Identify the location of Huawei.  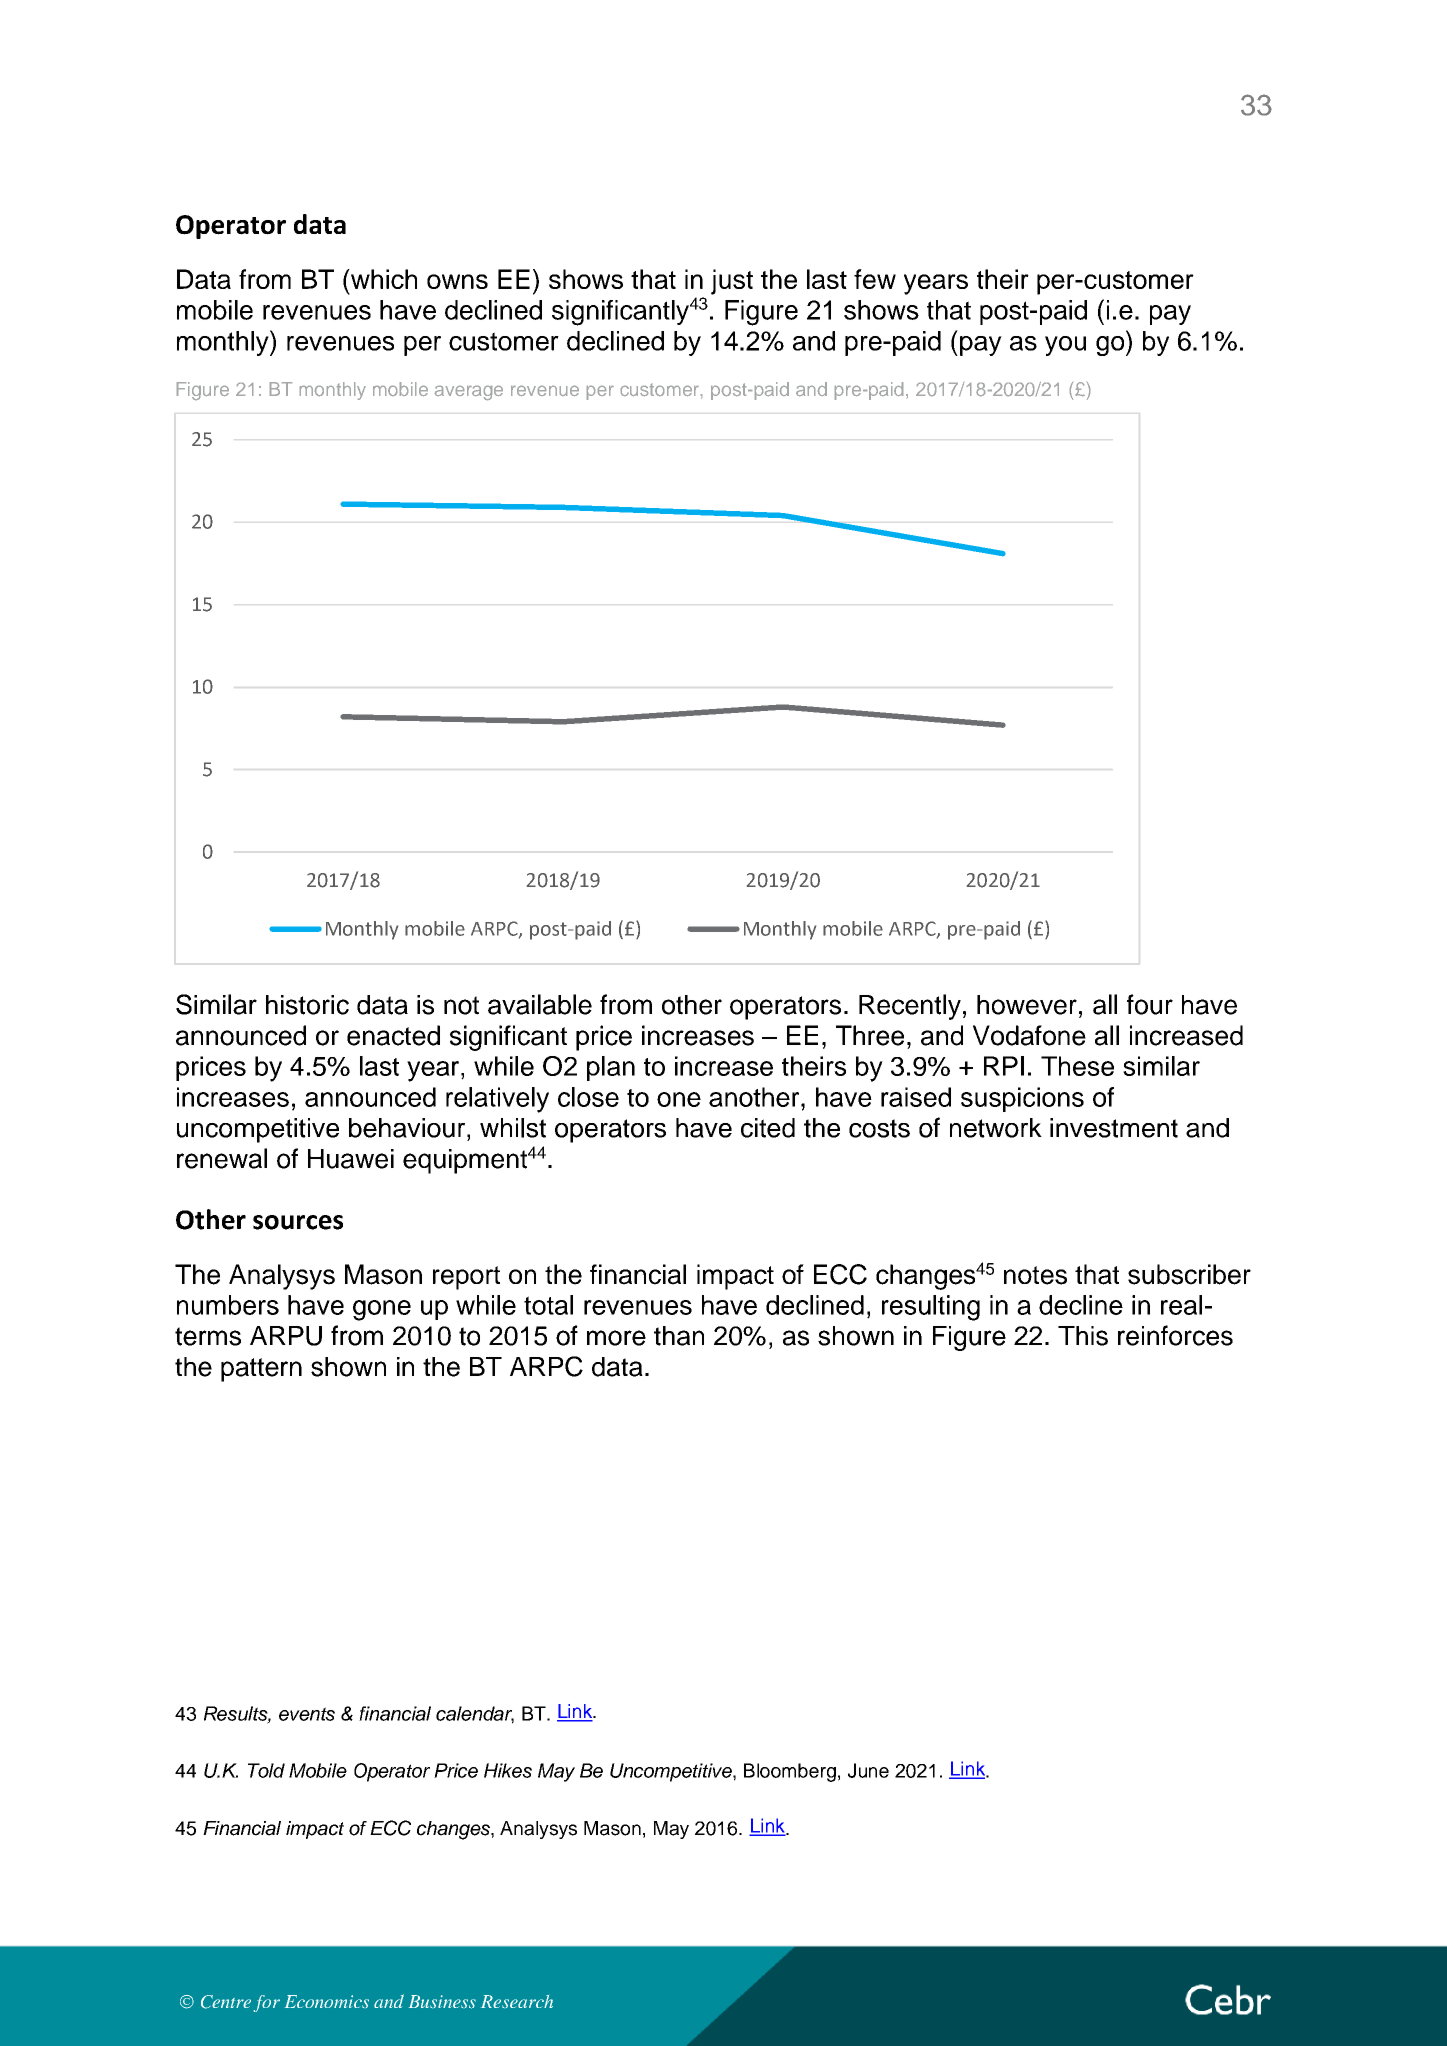
(351, 1159).
